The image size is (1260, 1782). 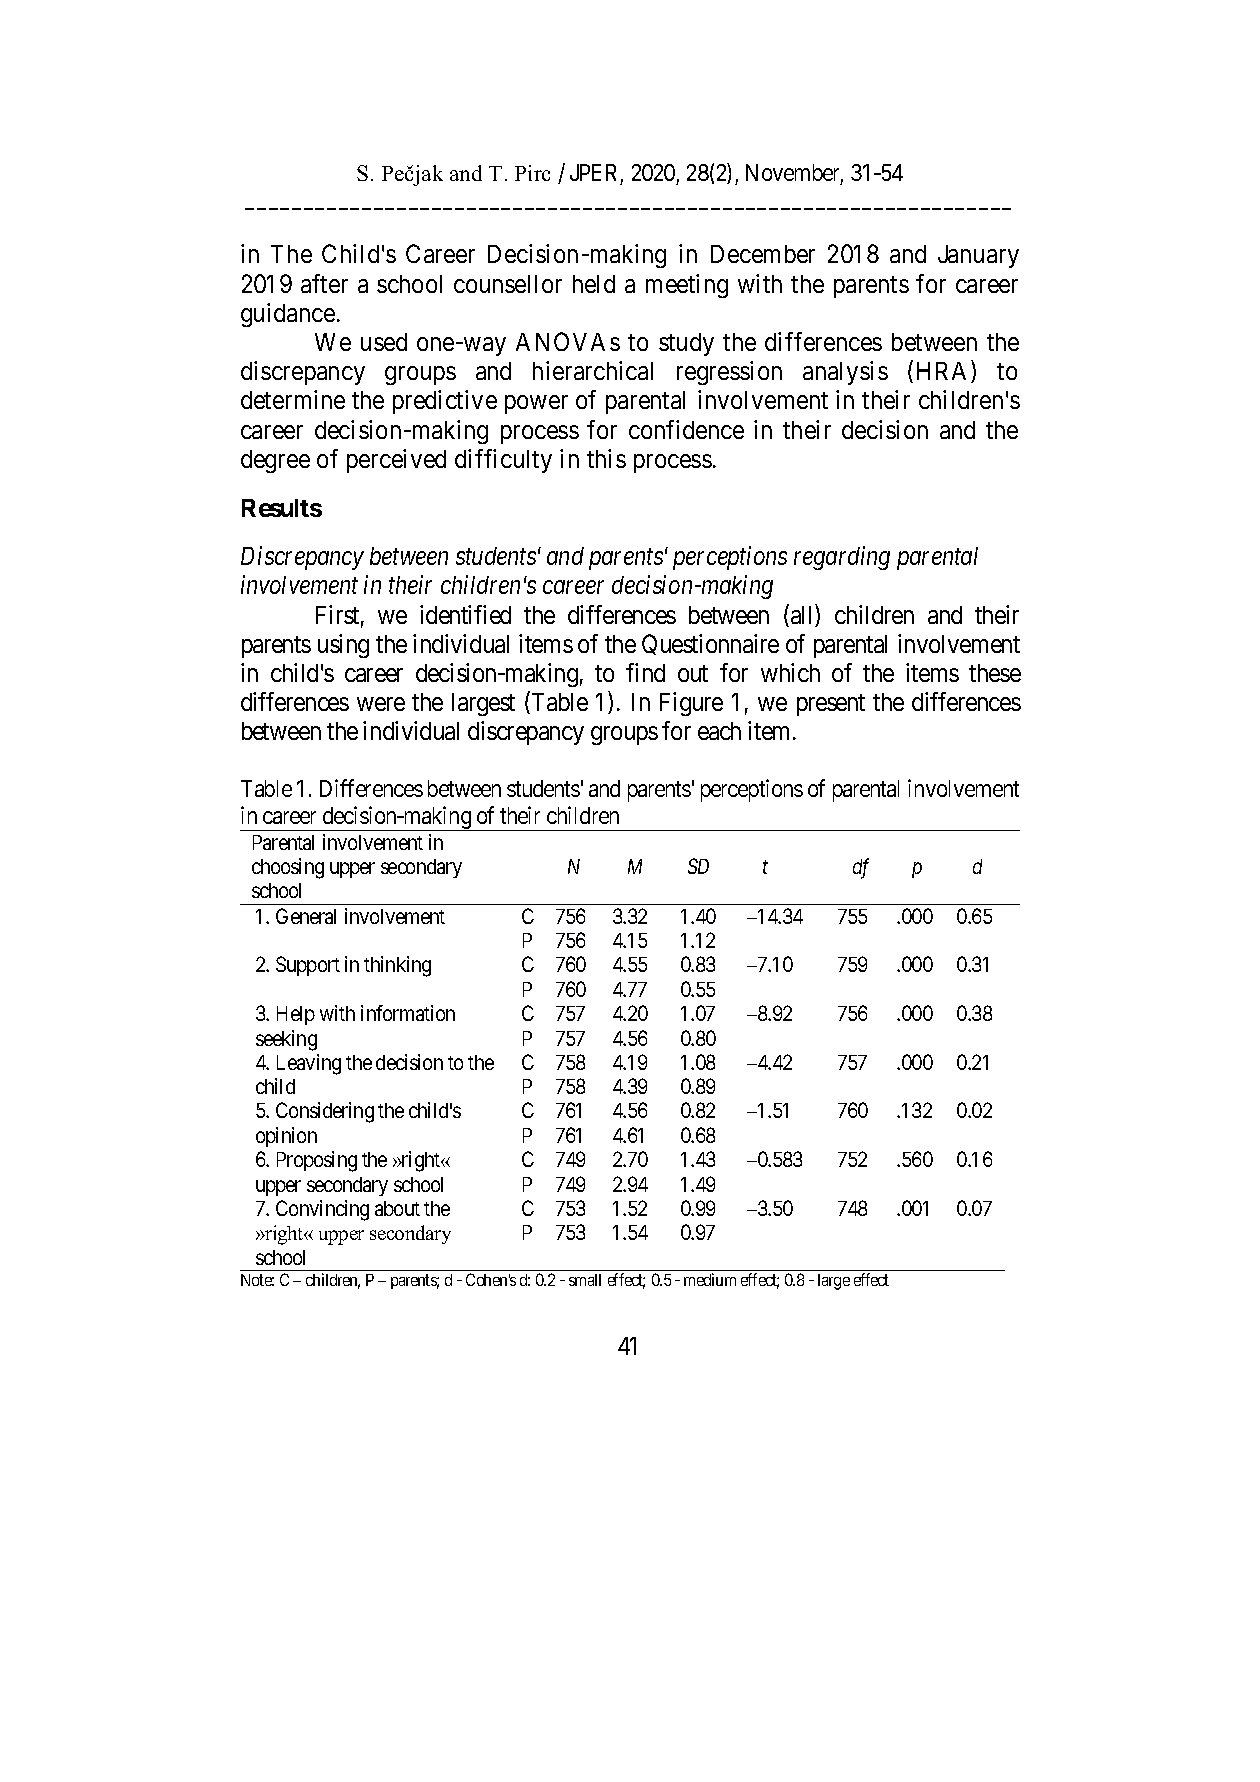 I want to click on January, so click(x=978, y=256).
